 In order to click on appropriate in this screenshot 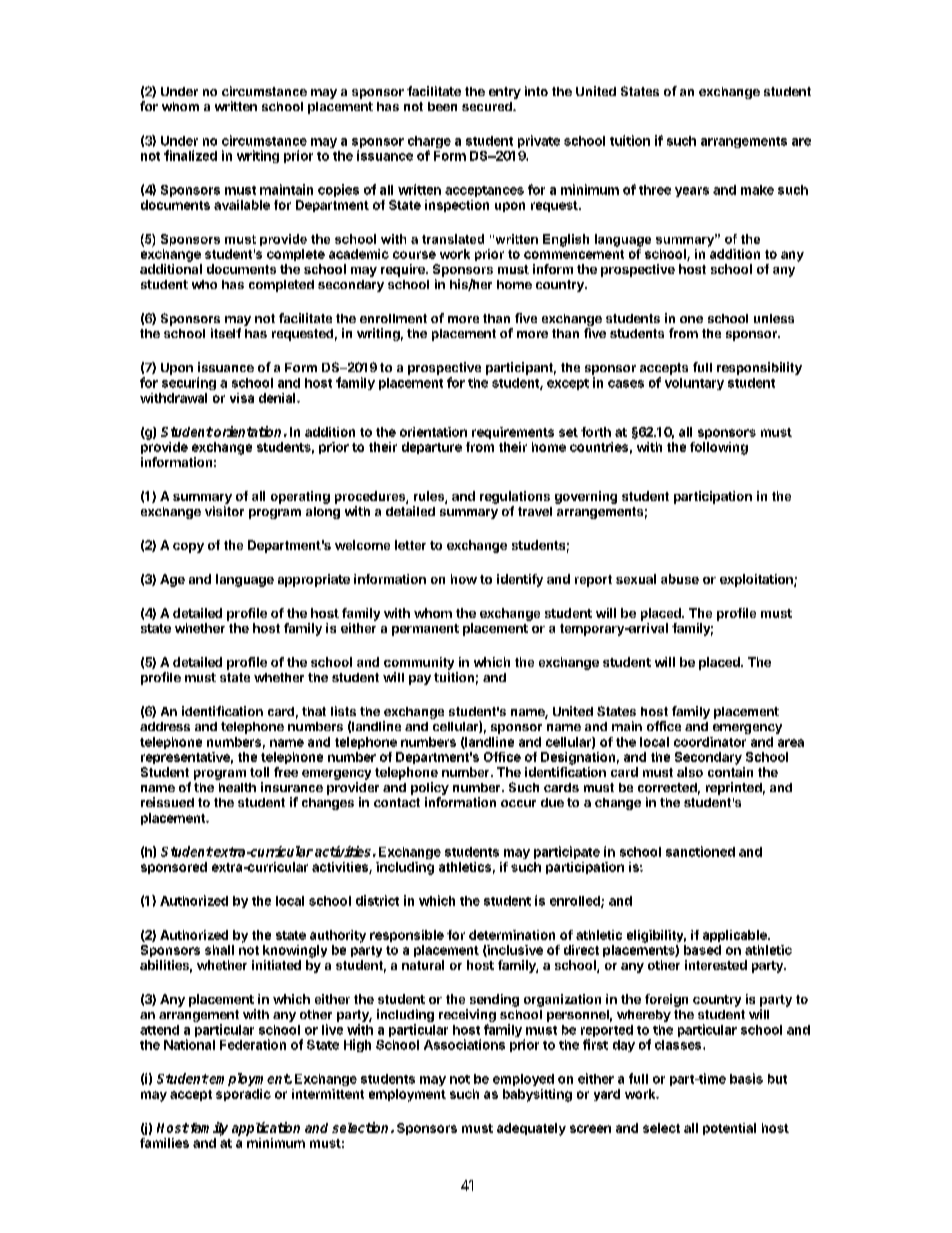, I will do `click(314, 580)`.
